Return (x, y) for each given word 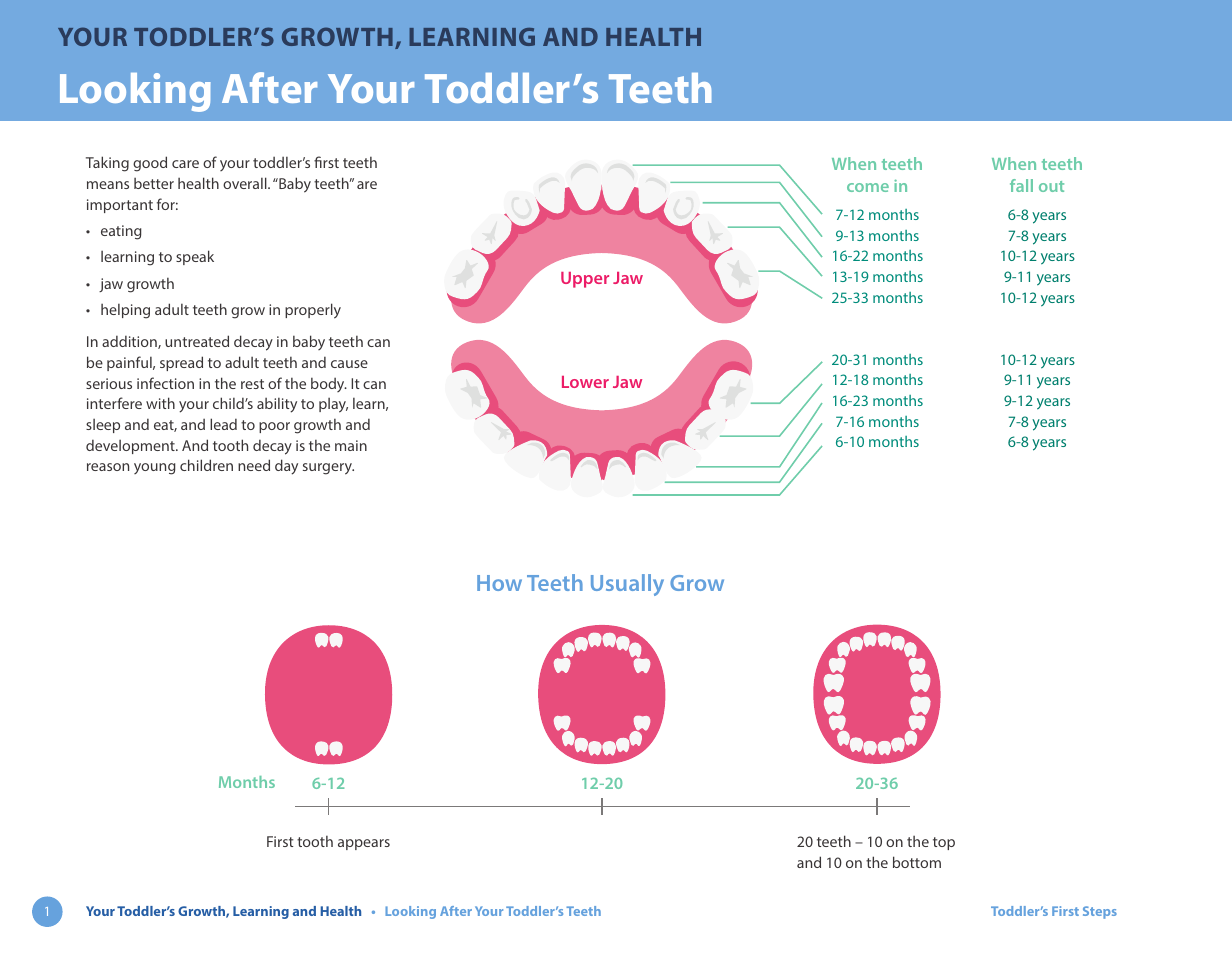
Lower (585, 382)
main (351, 445)
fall (1021, 185)
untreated (197, 341)
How (499, 583)
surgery (328, 469)
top (944, 843)
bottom (917, 862)
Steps (1100, 912)
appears (364, 844)
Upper (585, 280)
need (254, 465)
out (1051, 186)
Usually (627, 585)
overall (246, 183)
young (155, 469)
